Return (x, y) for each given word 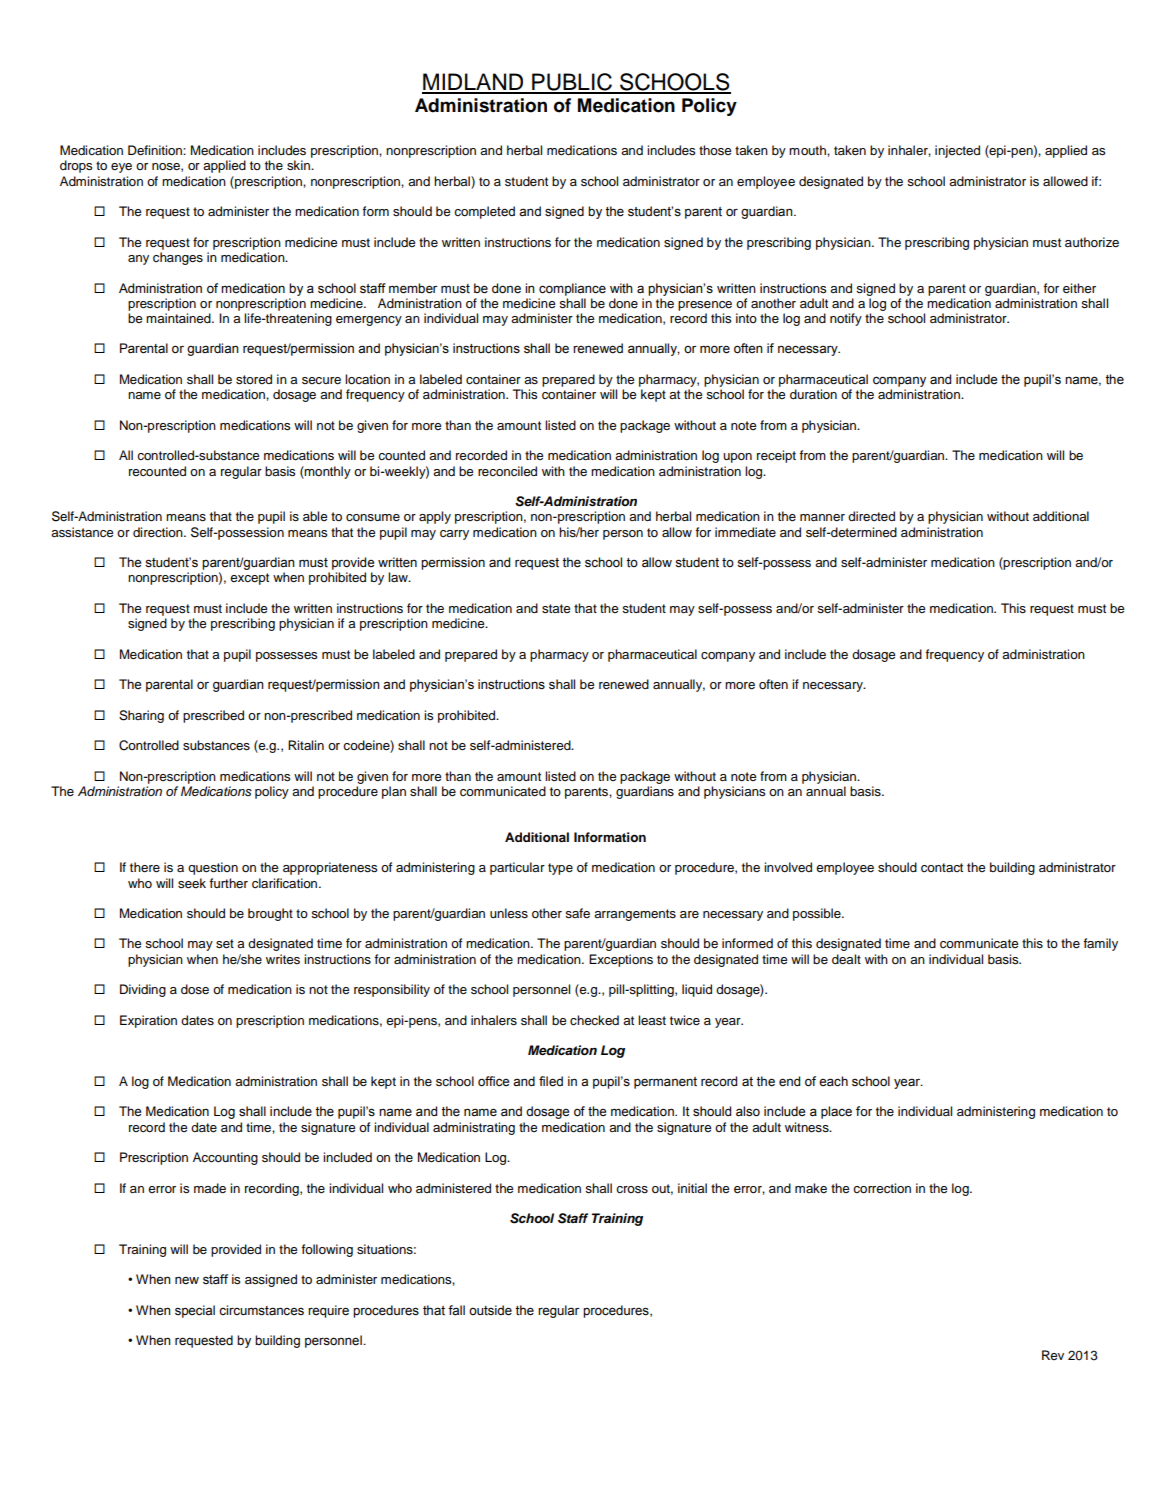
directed (871, 516)
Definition (156, 150)
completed (484, 212)
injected (957, 151)
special (195, 1311)
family (1100, 944)
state (556, 608)
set (225, 943)
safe (577, 913)
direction (159, 532)
